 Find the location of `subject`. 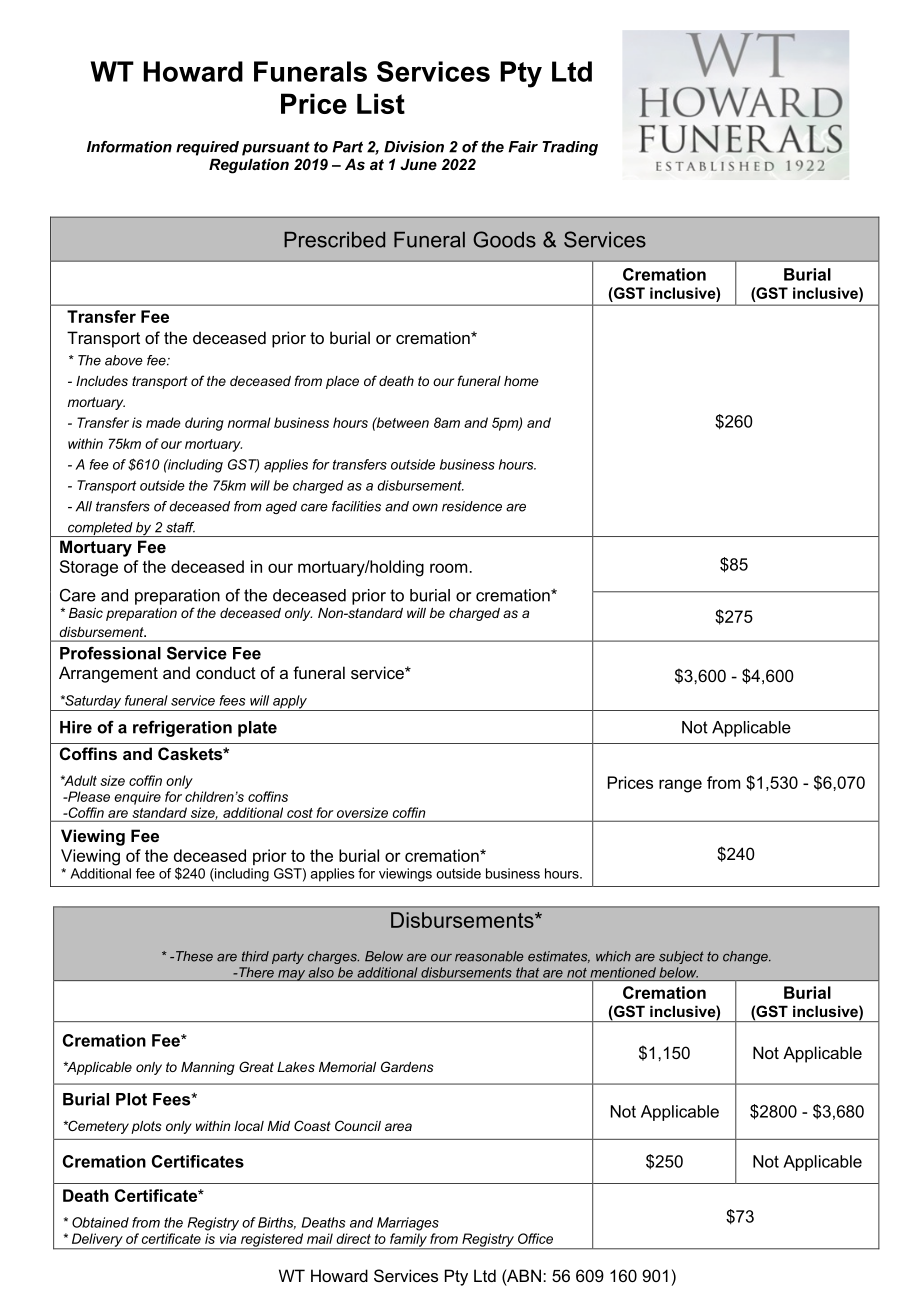

subject is located at coordinates (681, 957).
